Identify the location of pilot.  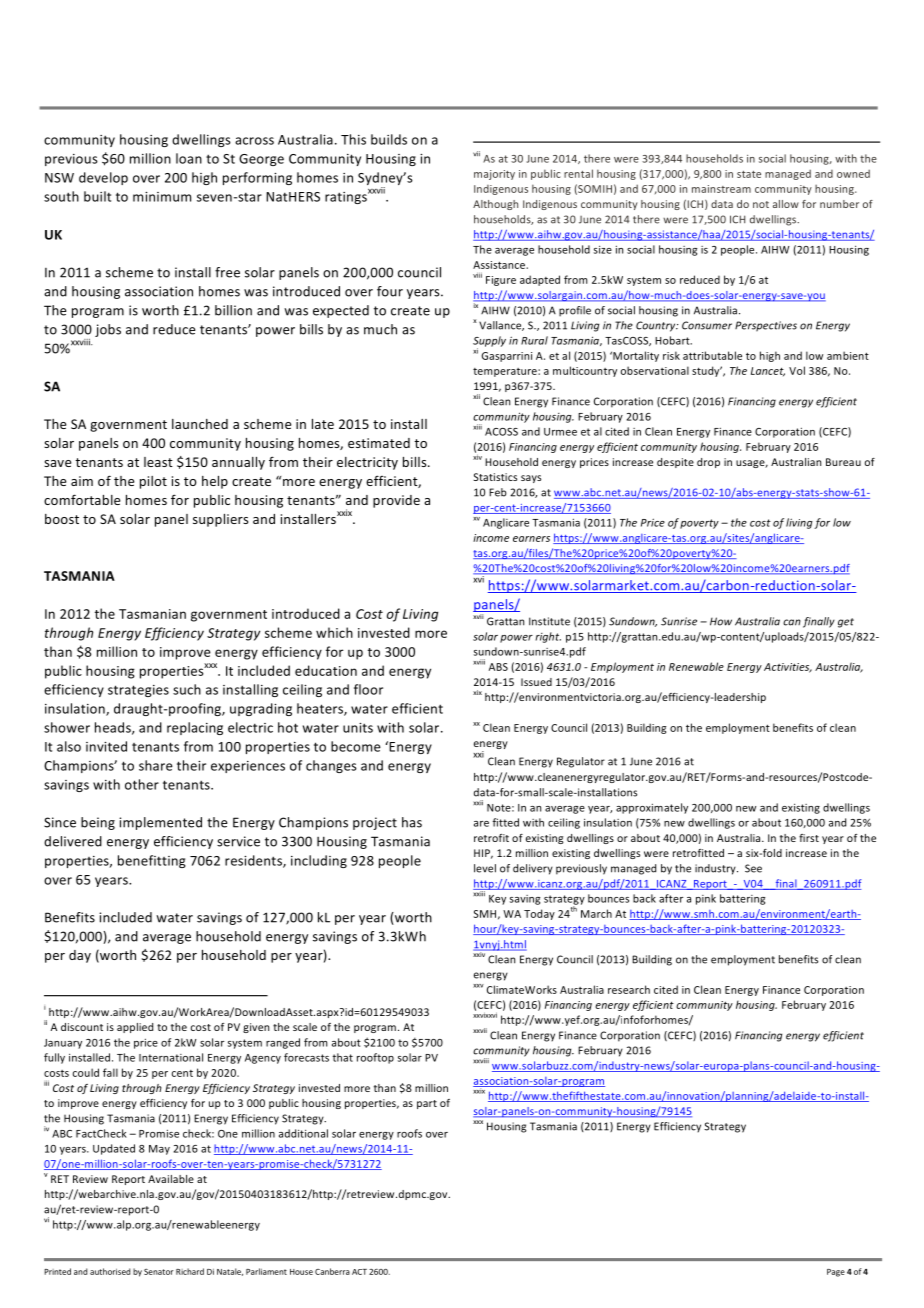
(153, 482).
